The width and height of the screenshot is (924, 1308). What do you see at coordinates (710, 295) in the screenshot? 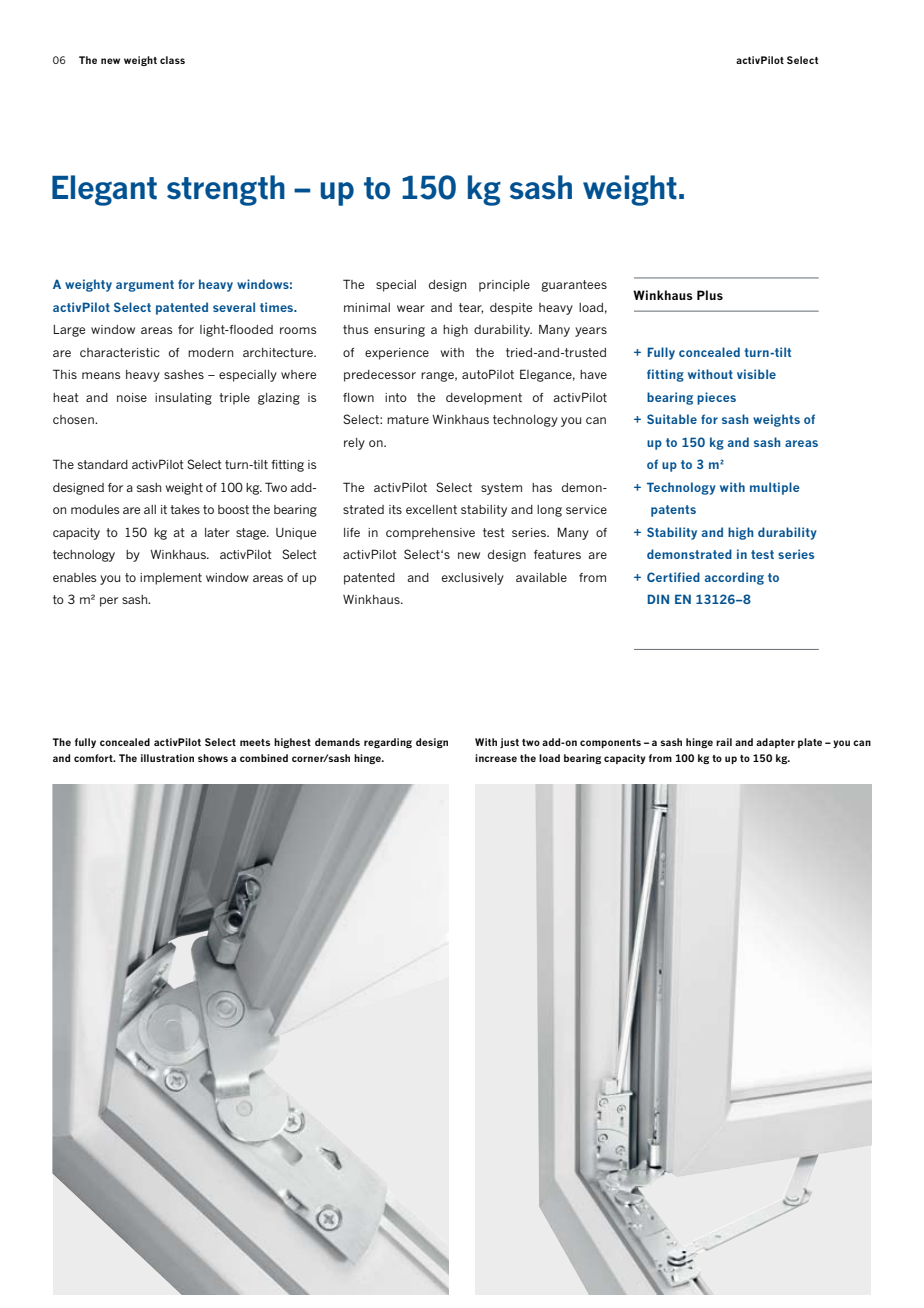
I see `Plus` at bounding box center [710, 295].
